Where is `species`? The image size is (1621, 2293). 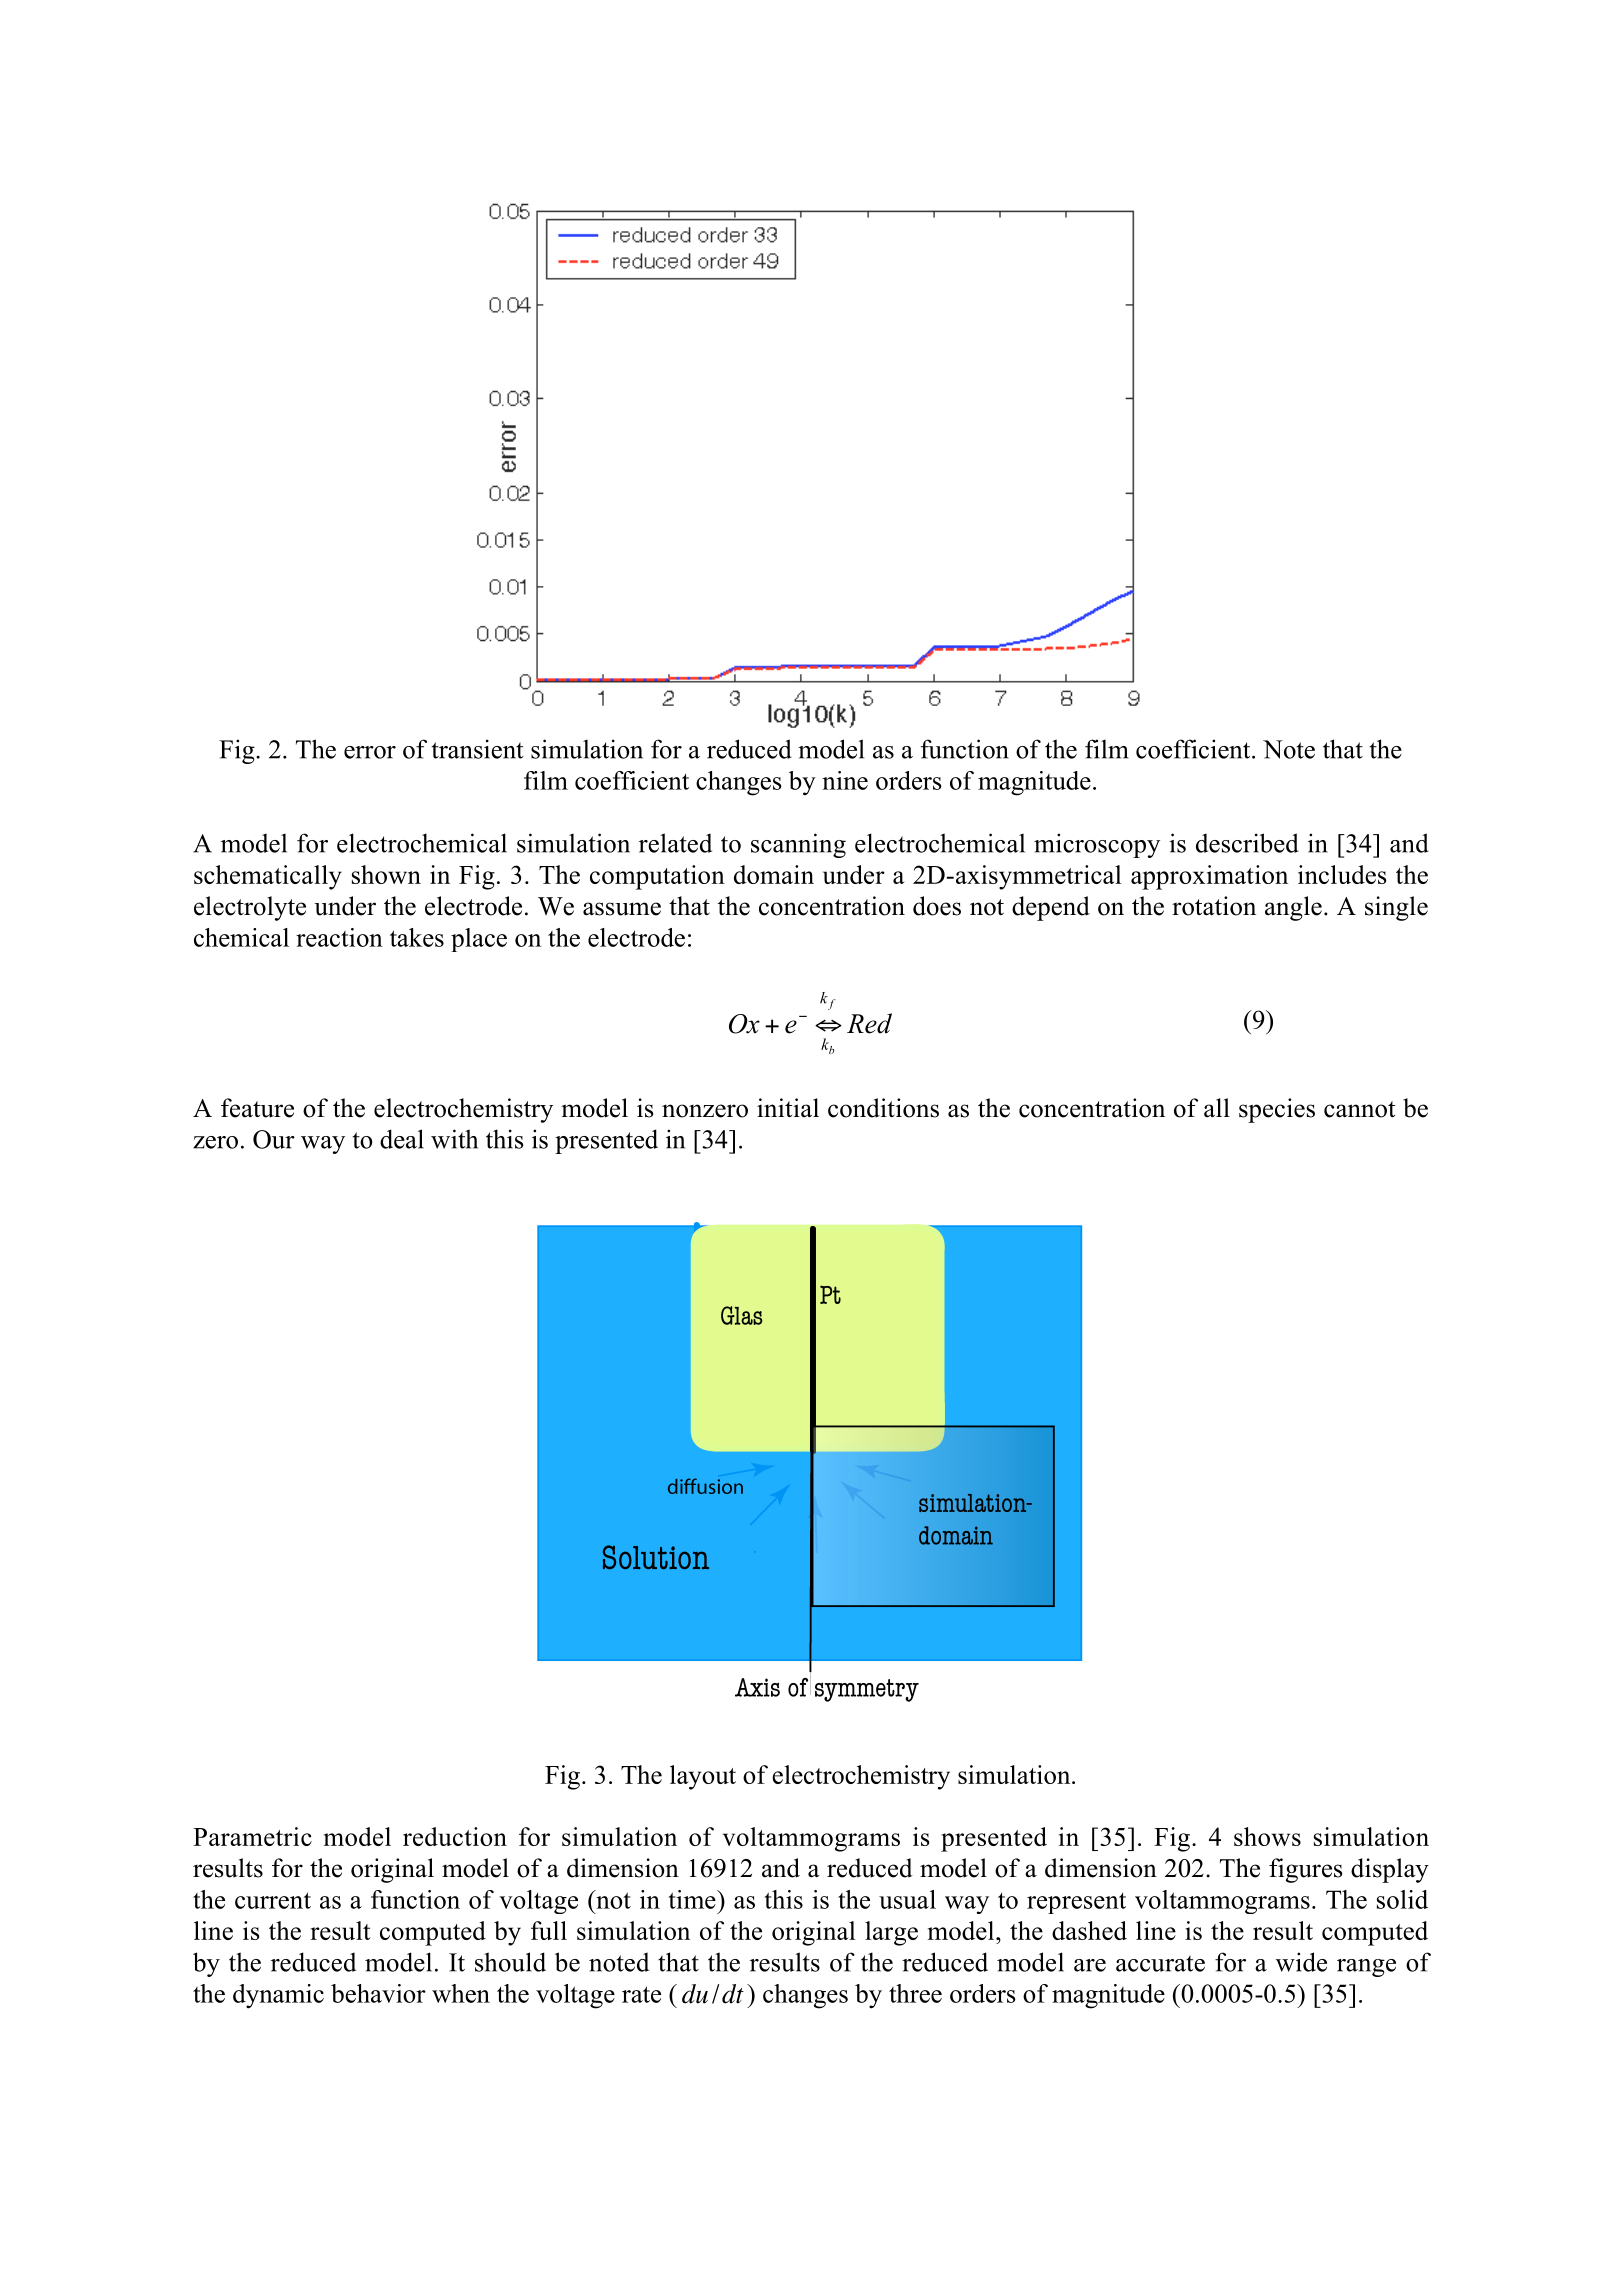 species is located at coordinates (1277, 1110).
